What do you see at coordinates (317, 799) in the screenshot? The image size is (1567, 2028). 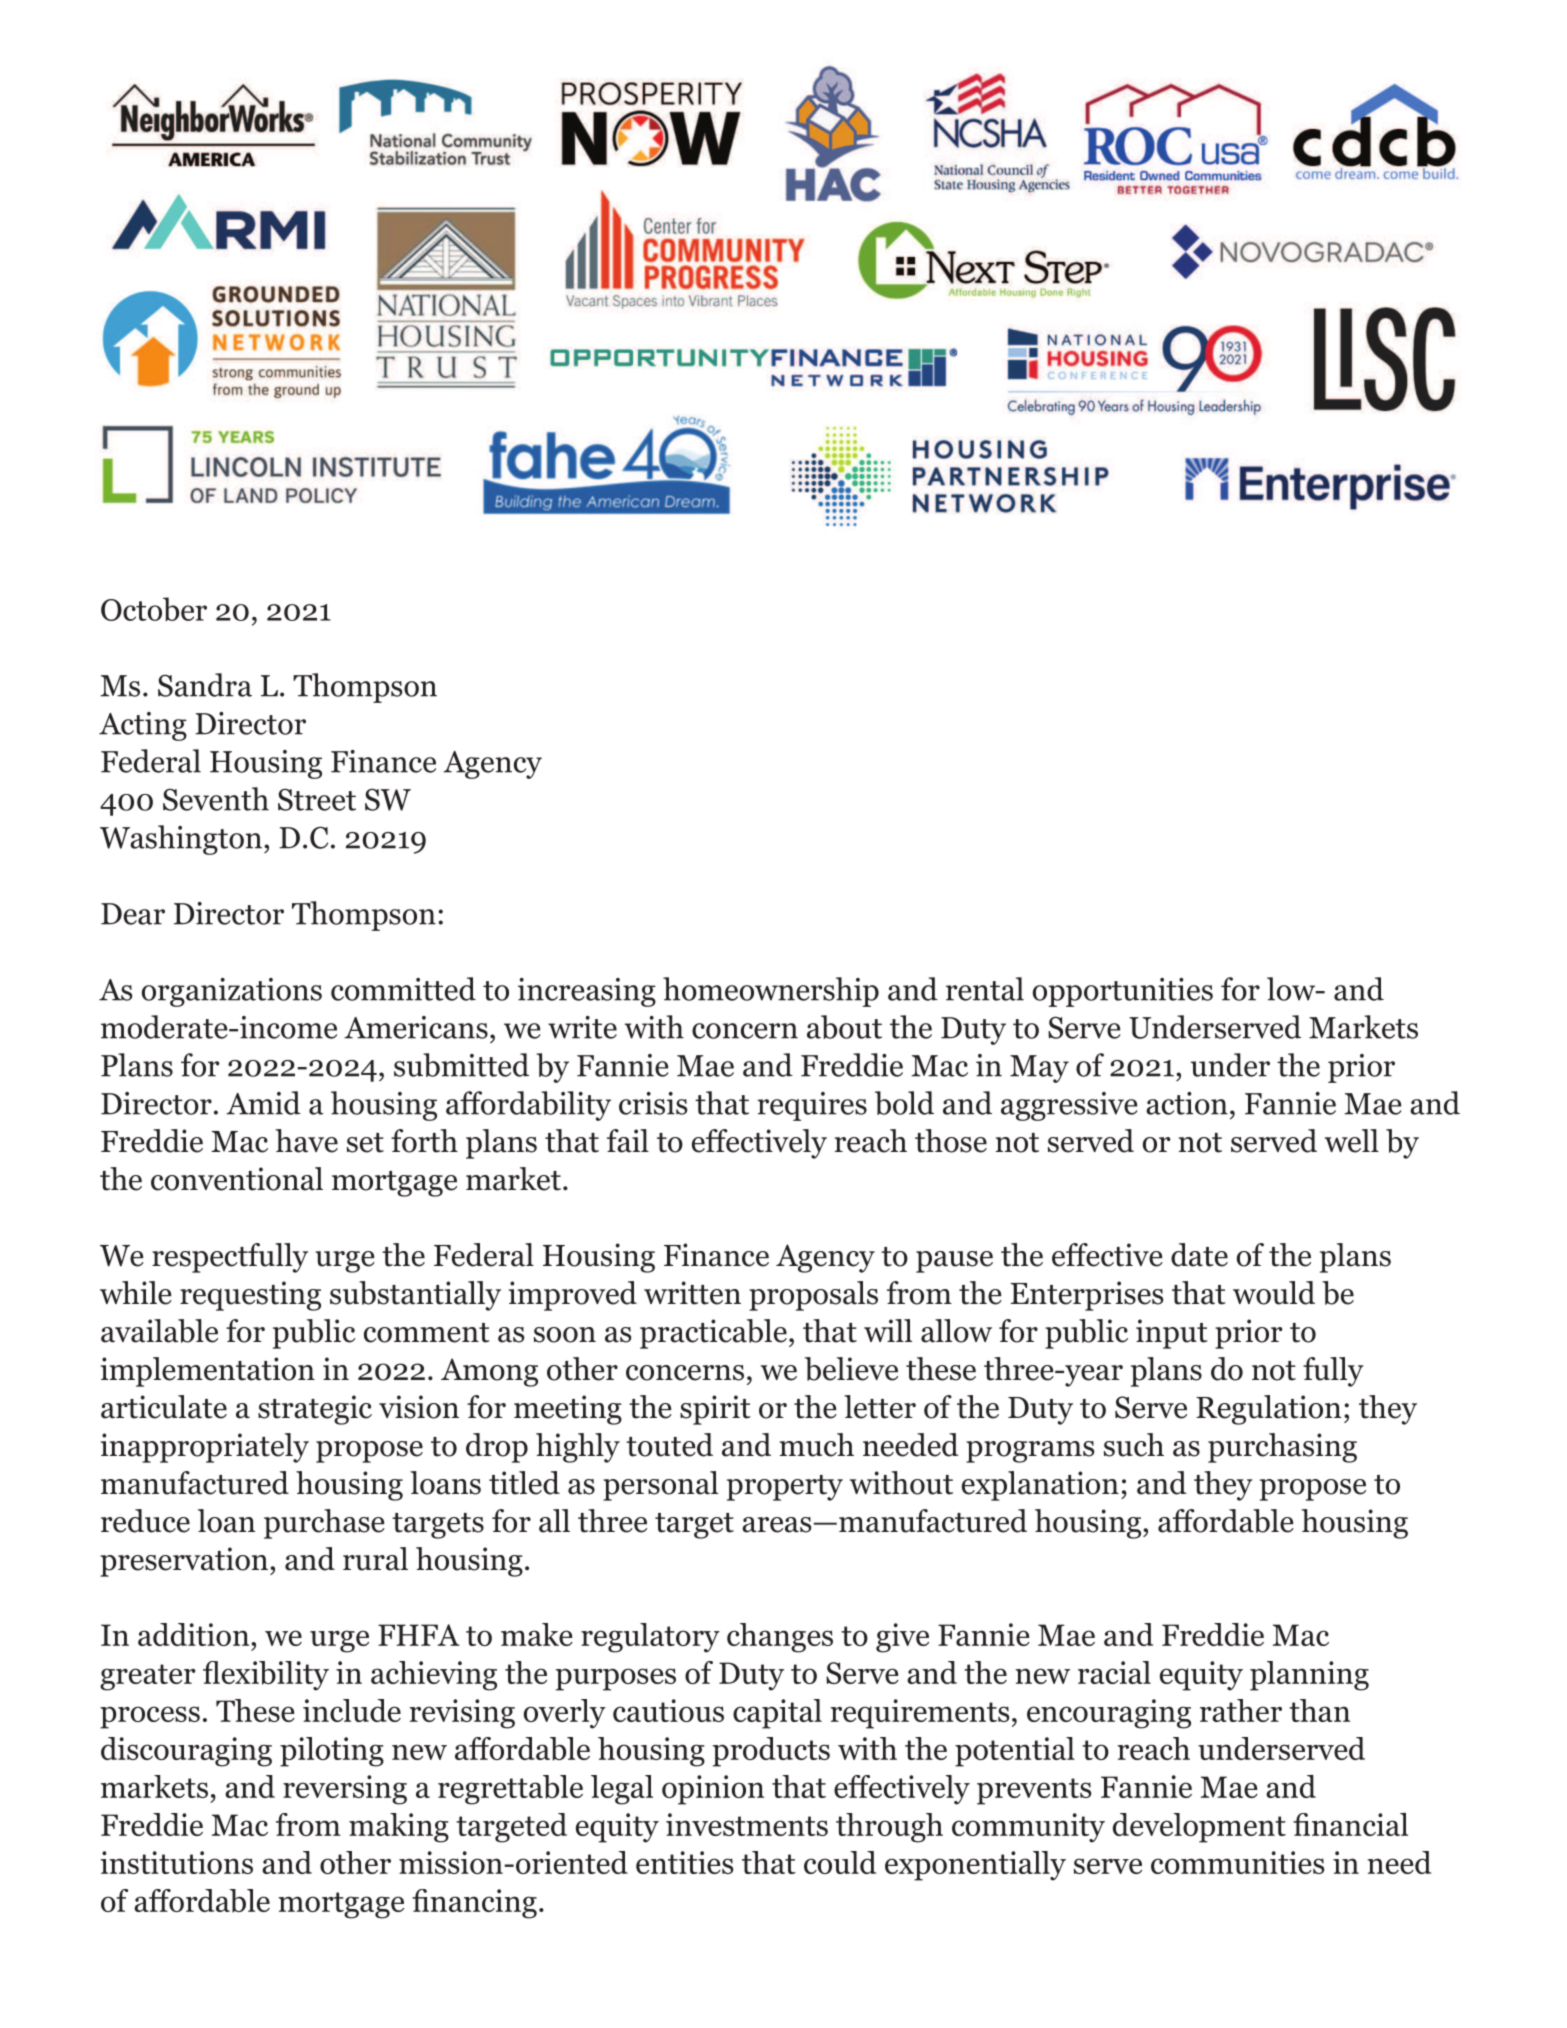 I see `Street` at bounding box center [317, 799].
